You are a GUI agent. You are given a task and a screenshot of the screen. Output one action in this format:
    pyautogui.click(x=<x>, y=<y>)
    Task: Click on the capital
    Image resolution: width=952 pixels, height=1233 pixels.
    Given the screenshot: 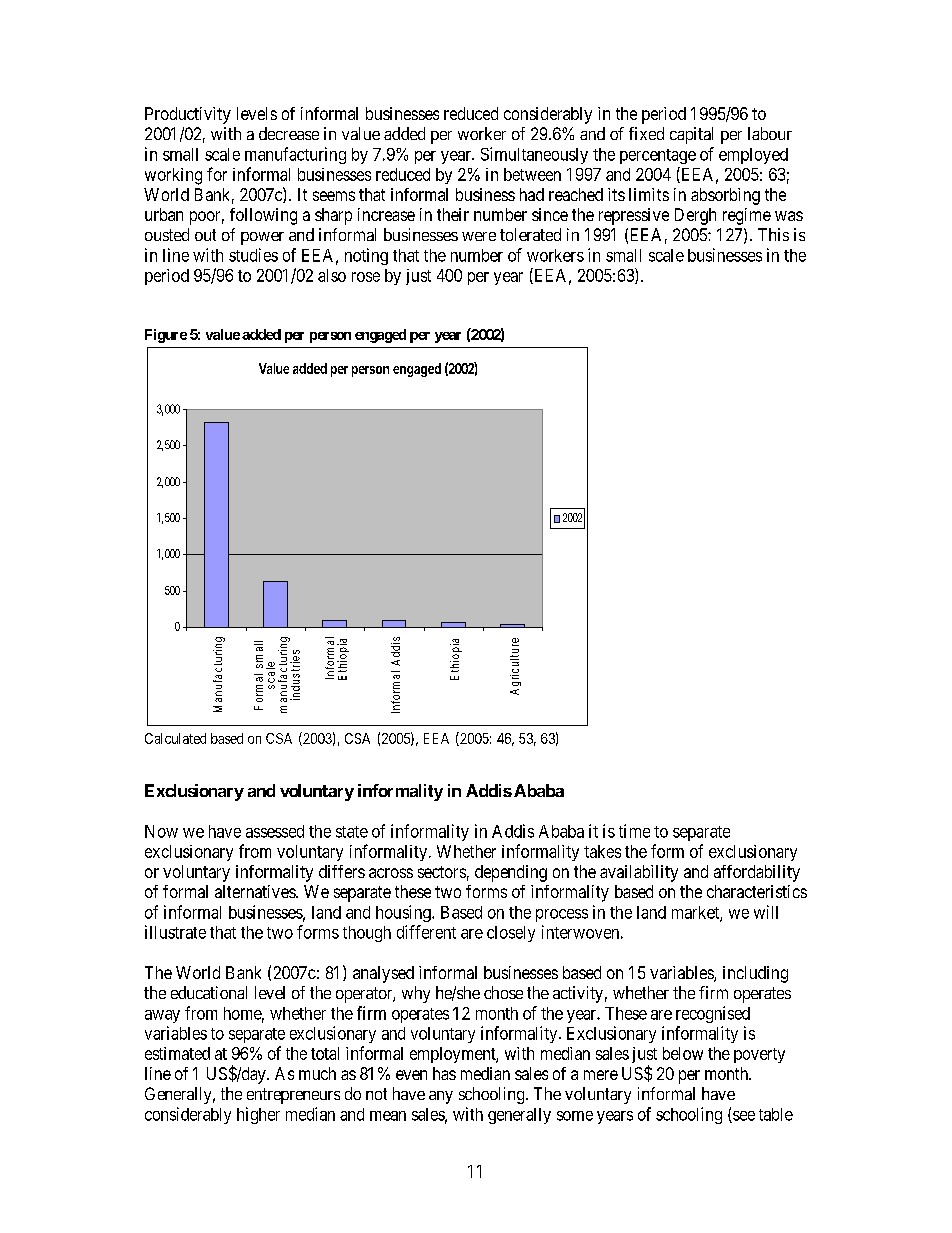 What is the action you would take?
    pyautogui.click(x=691, y=135)
